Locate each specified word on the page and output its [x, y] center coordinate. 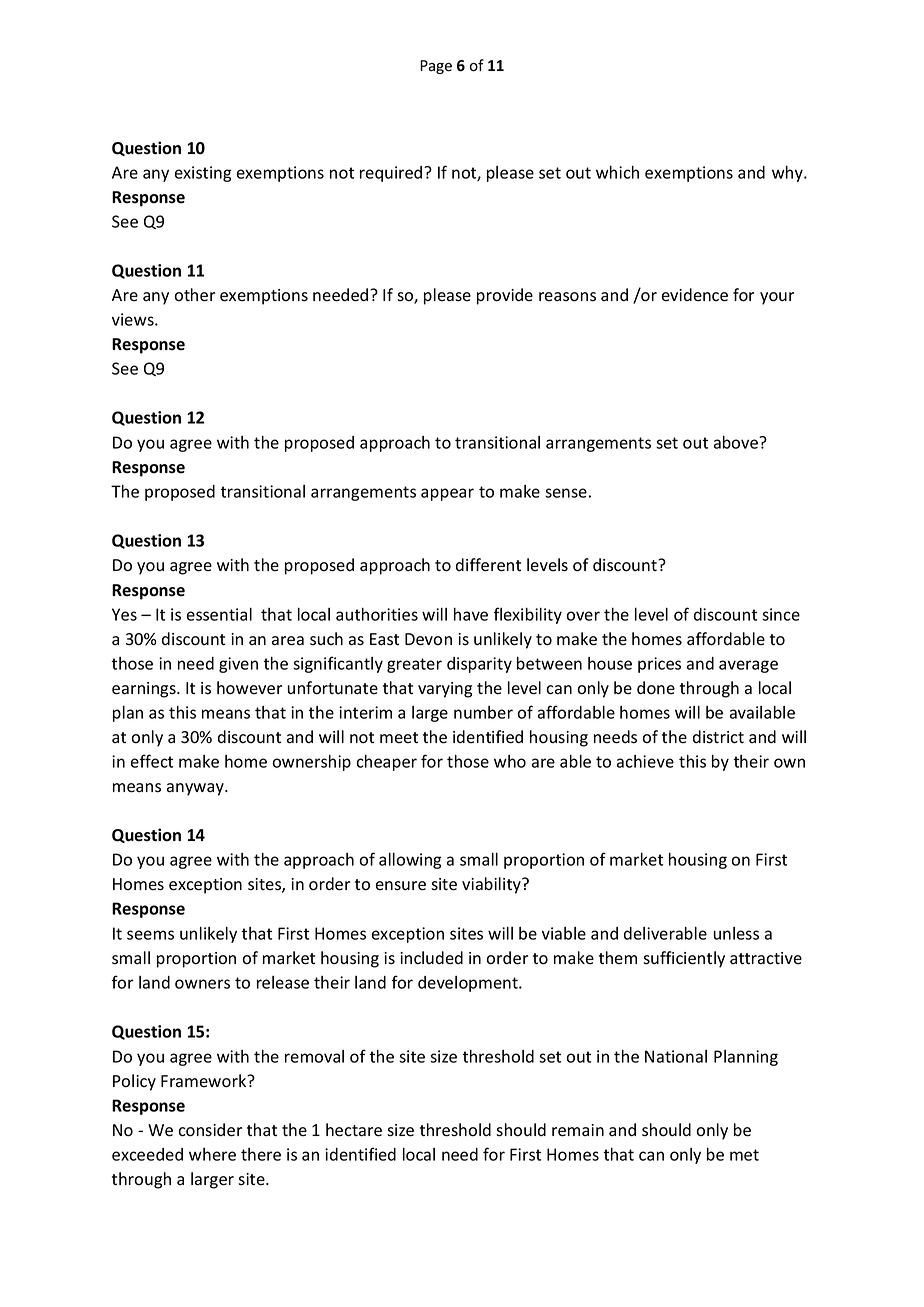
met [744, 1155]
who [510, 761]
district [718, 737]
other [194, 295]
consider [210, 1130]
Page [436, 67]
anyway [196, 789]
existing [203, 174]
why [788, 174]
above [737, 442]
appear [447, 494]
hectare [354, 1130]
